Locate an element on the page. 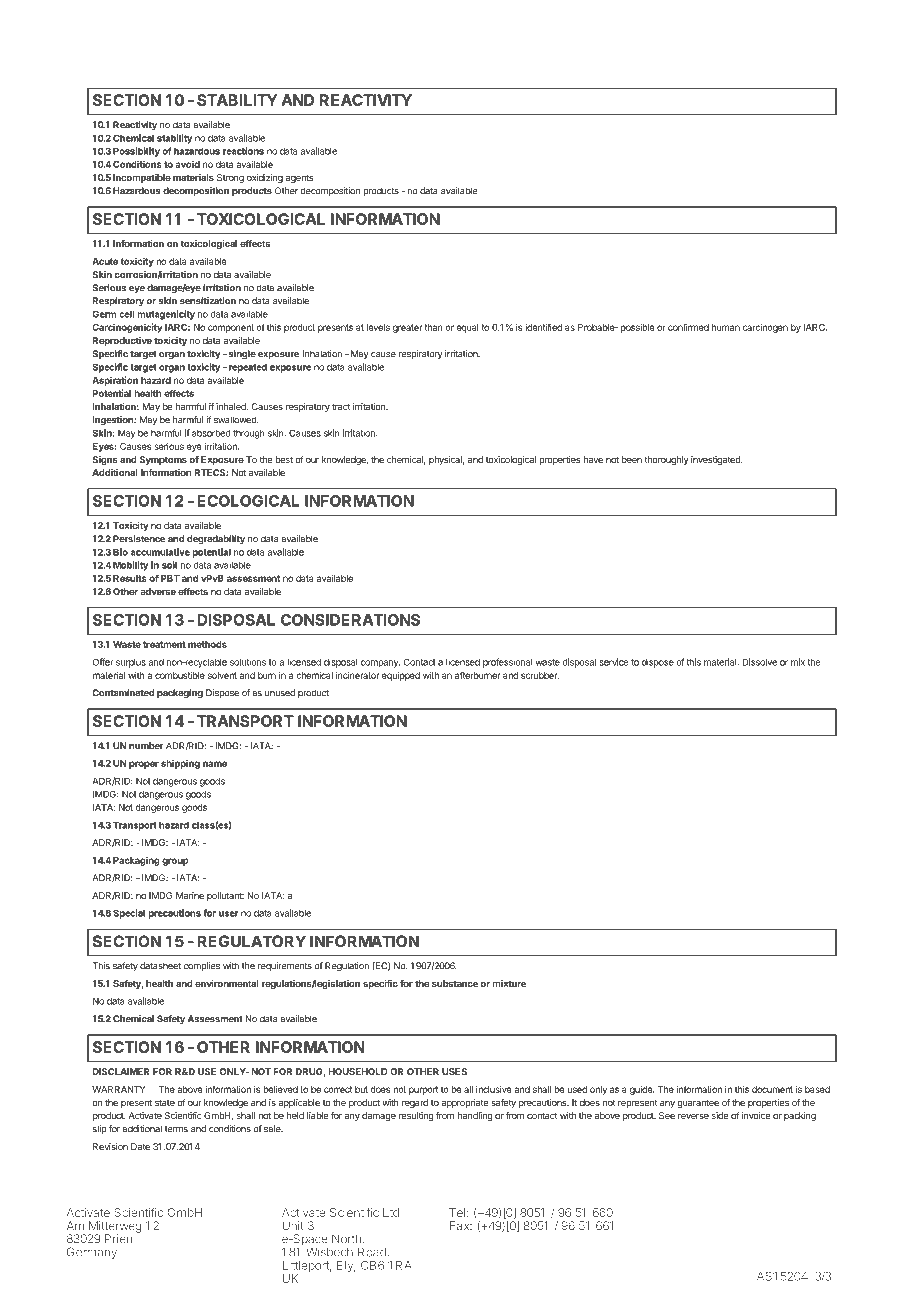 Image resolution: width=924 pixels, height=1308 pixels. Dissolve is located at coordinates (759, 662).
